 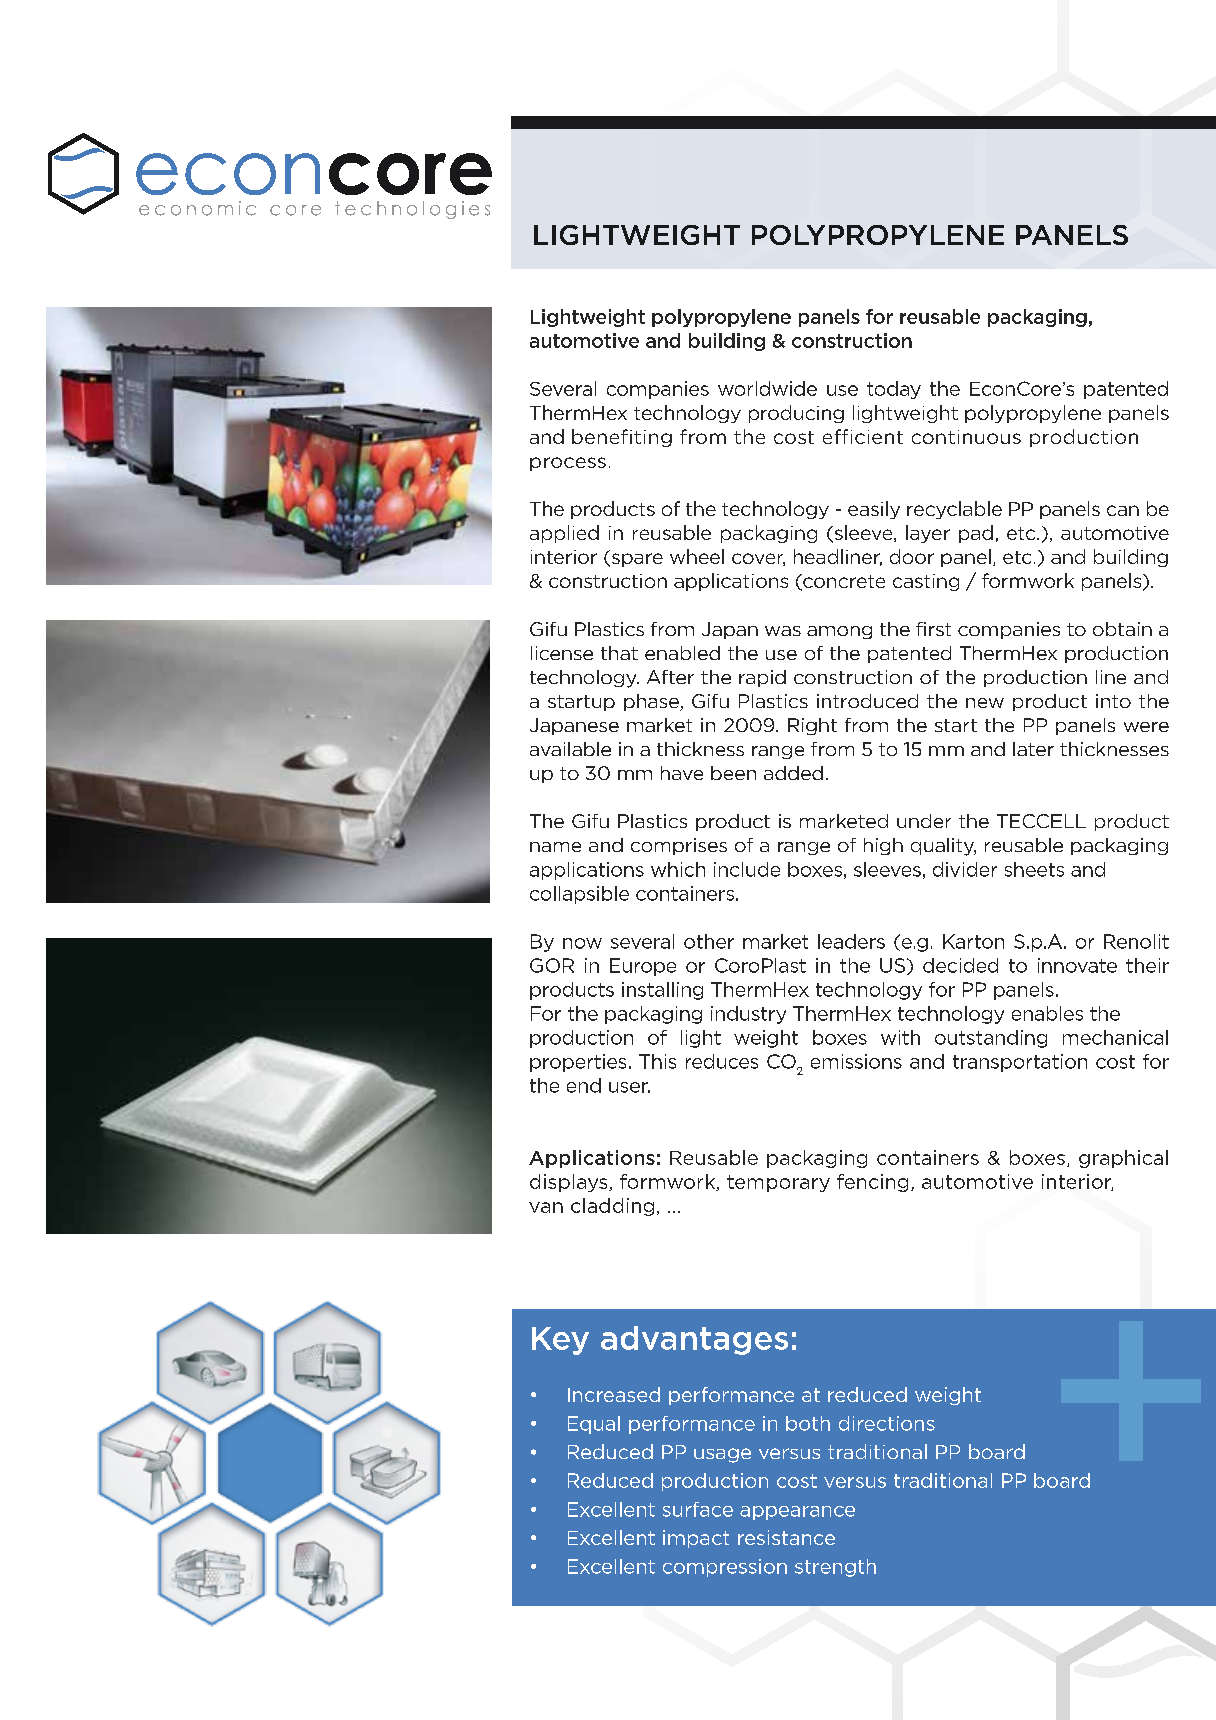 I want to click on innovate, so click(x=1077, y=965).
